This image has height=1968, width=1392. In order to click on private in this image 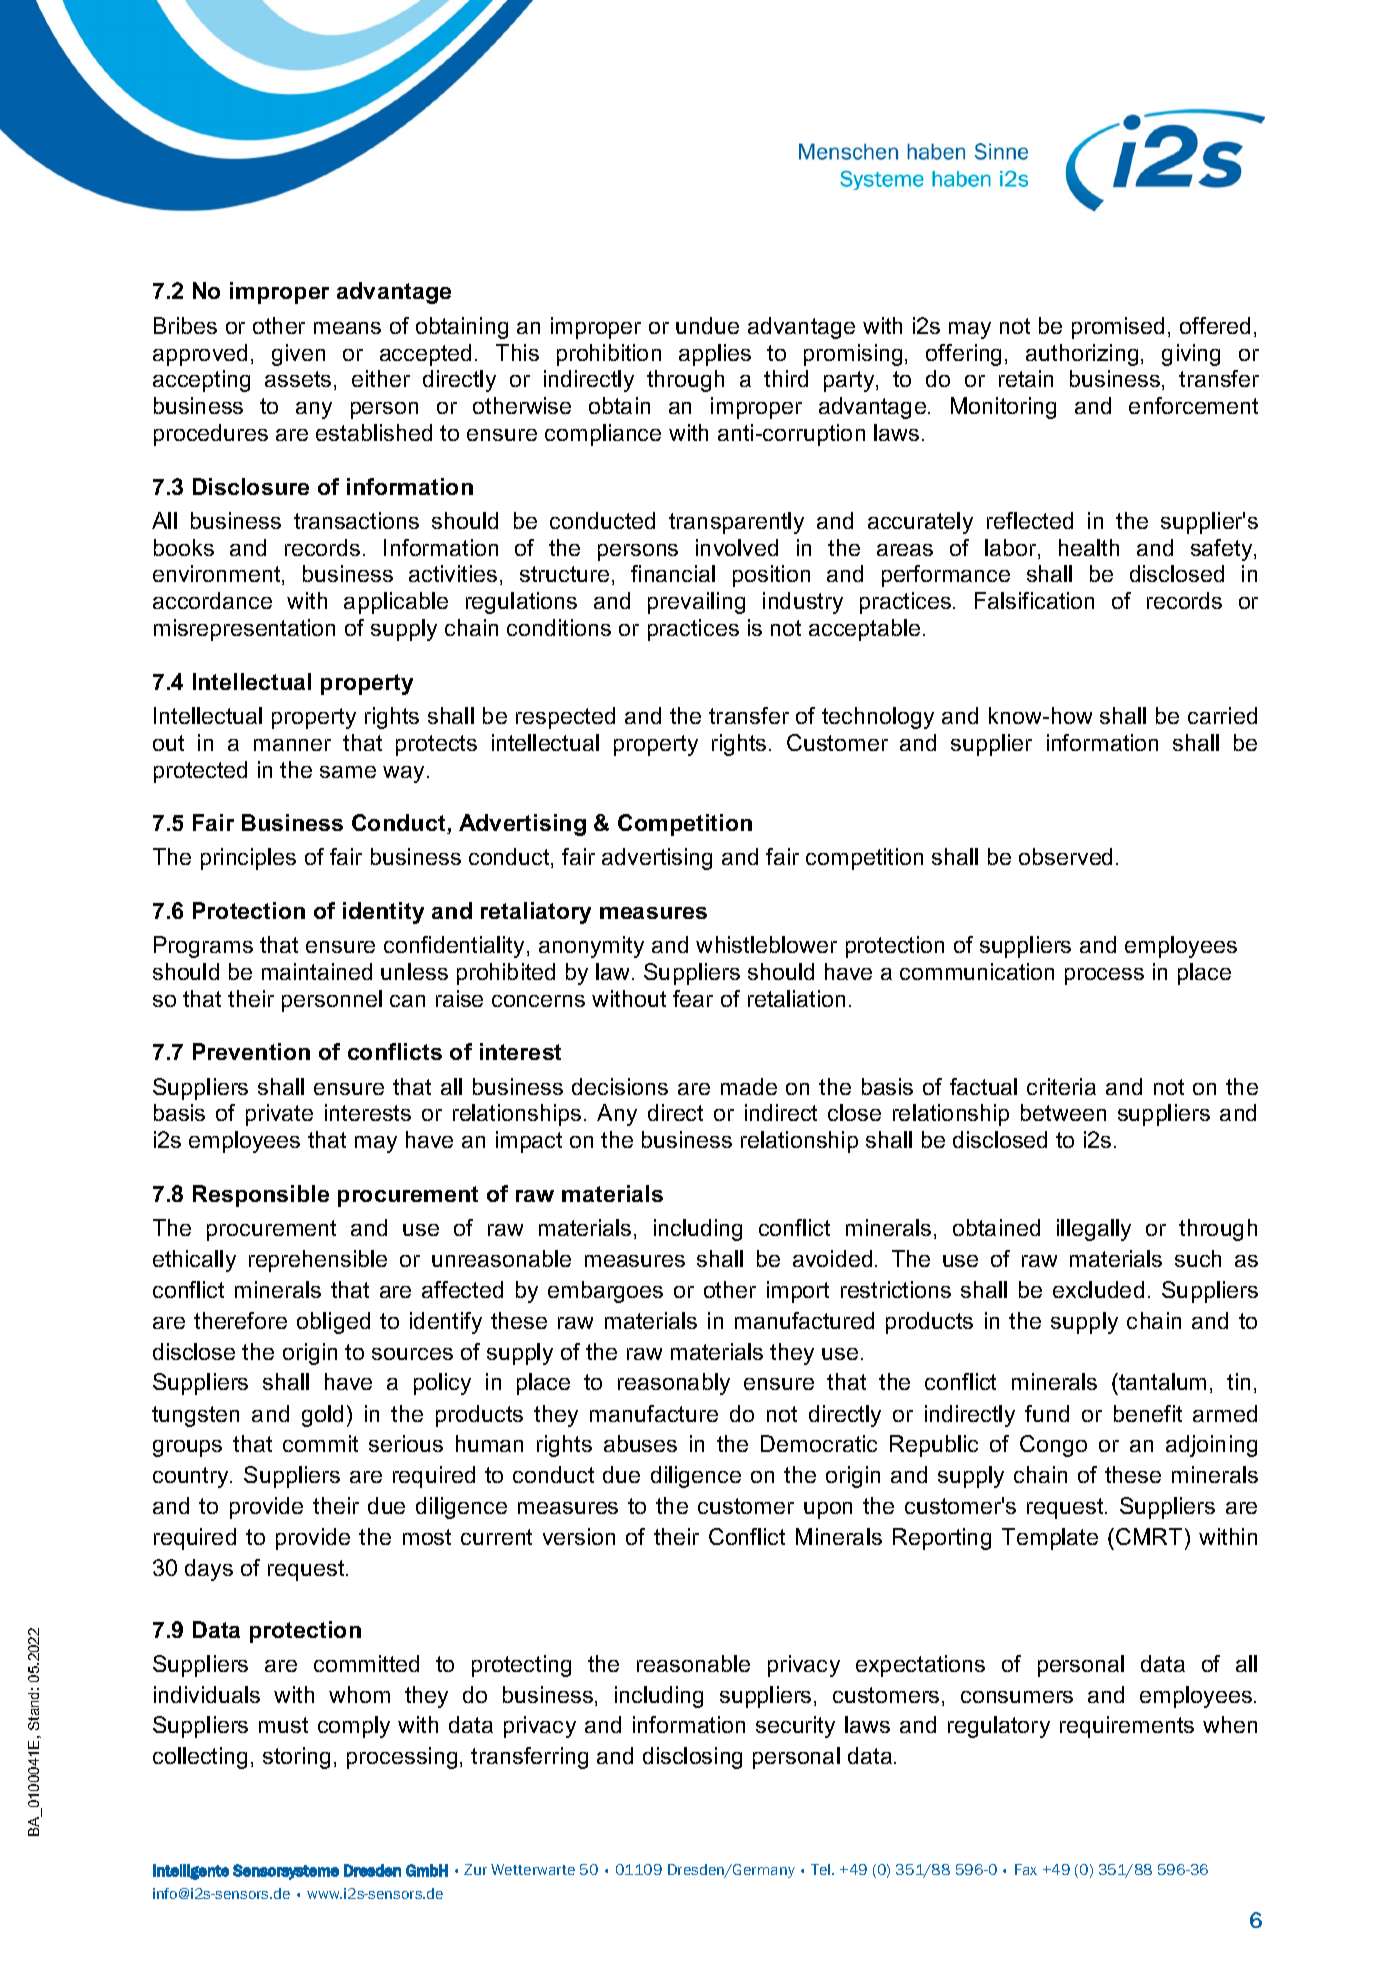, I will do `click(279, 1115)`.
